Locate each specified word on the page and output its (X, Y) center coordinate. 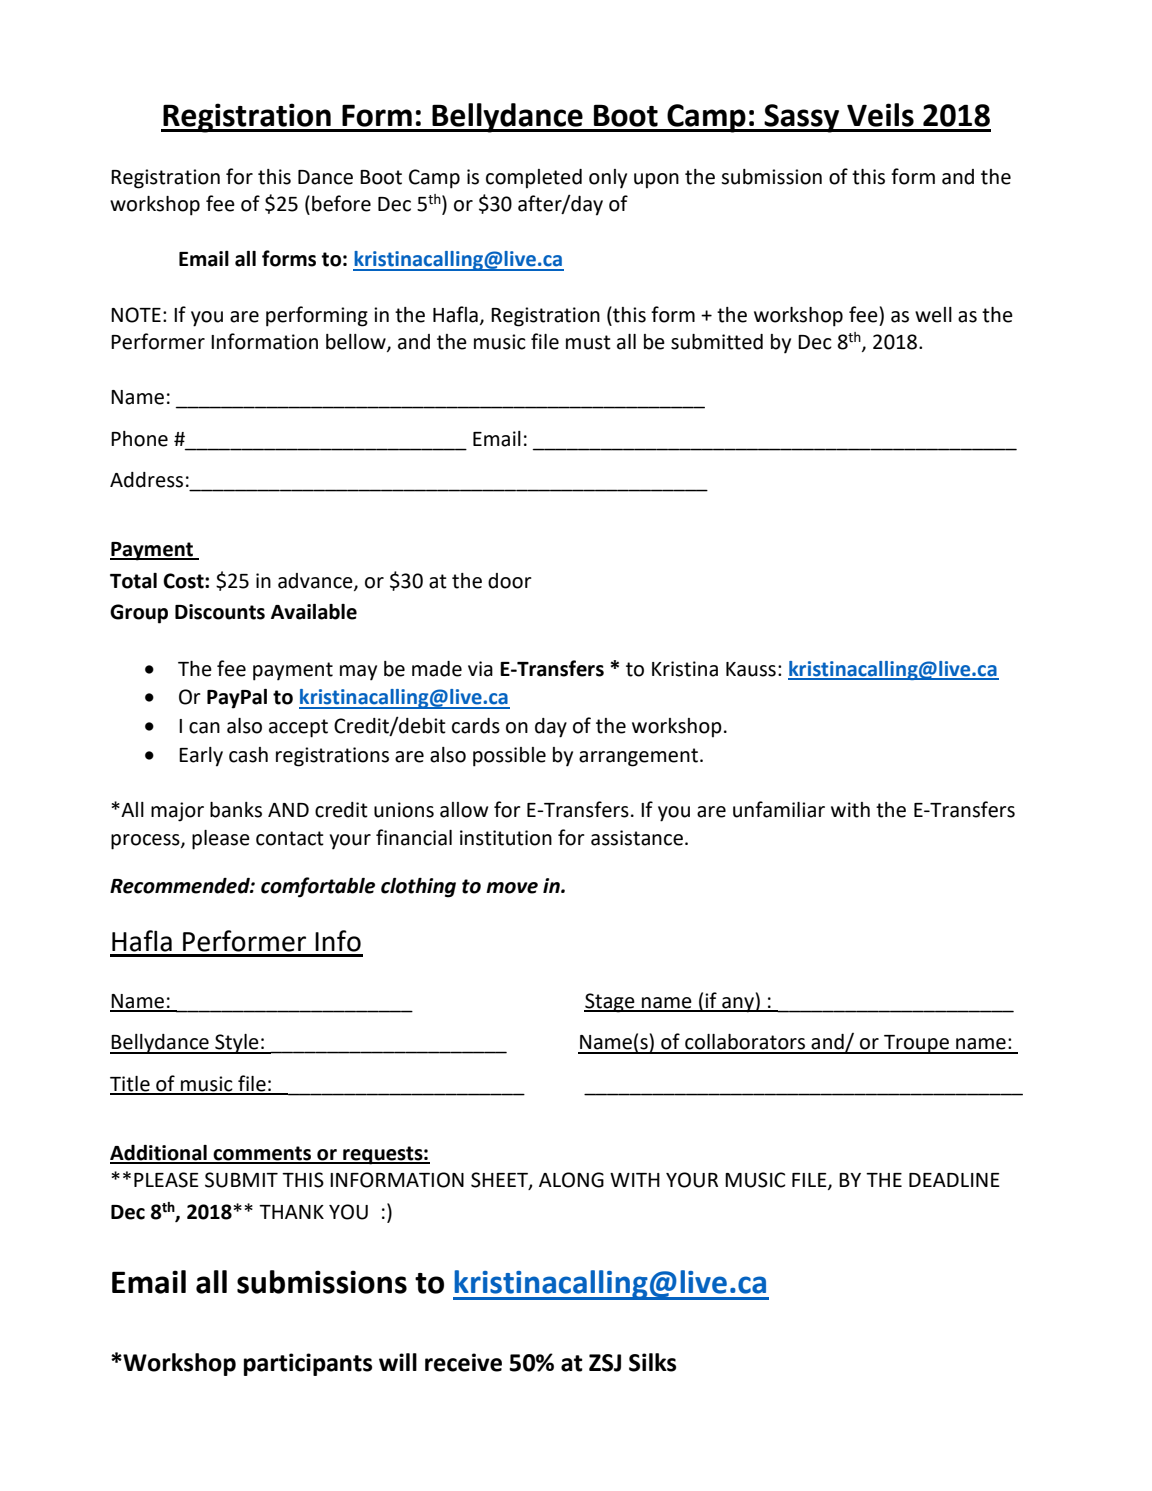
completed (534, 179)
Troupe (916, 1044)
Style (237, 1044)
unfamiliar (779, 809)
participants (308, 1364)
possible (509, 757)
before (341, 203)
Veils (880, 115)
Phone (139, 439)
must (588, 342)
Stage (610, 1003)
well (933, 315)
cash (248, 755)
